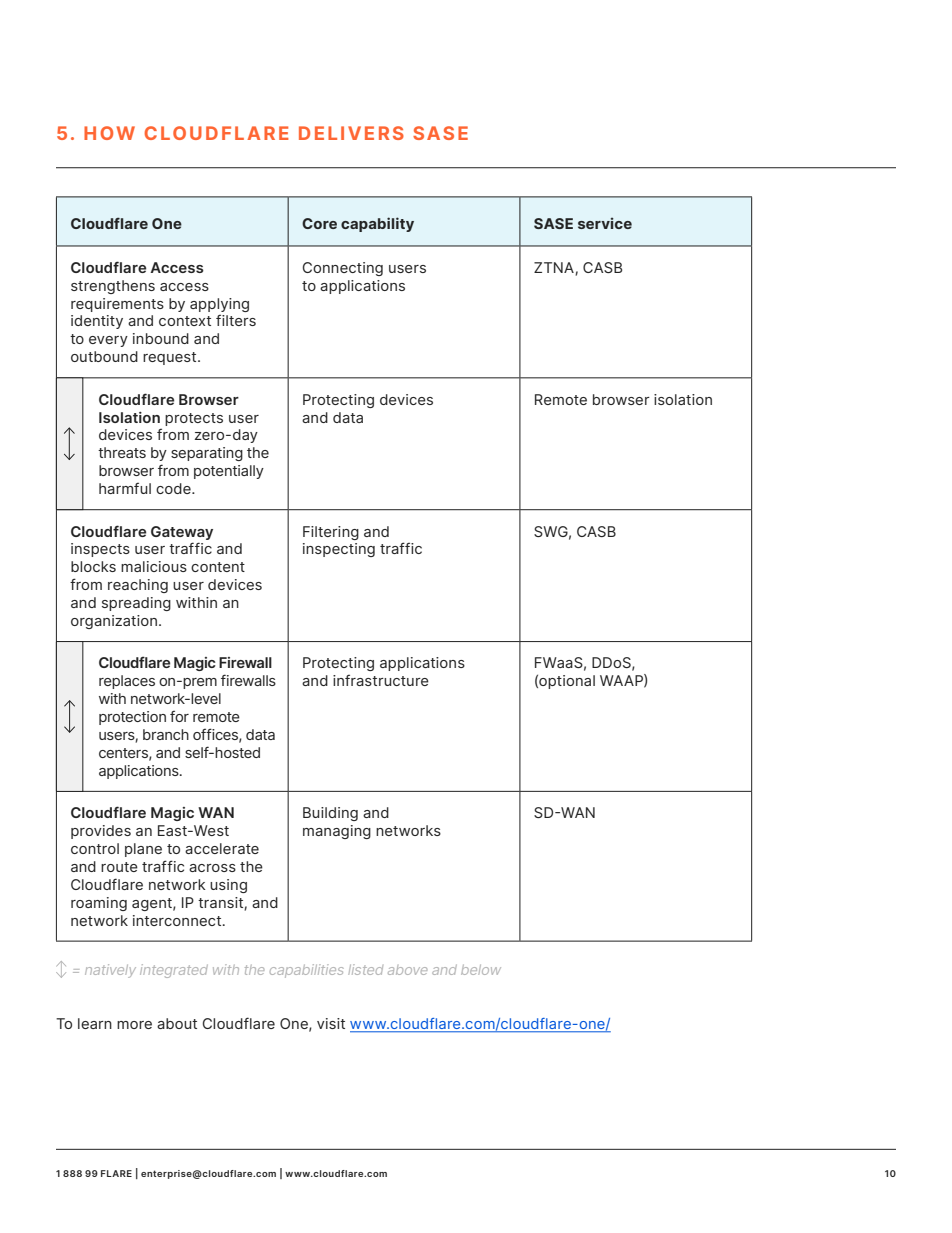 Image resolution: width=952 pixels, height=1233 pixels. Describe the element at coordinates (122, 452) in the screenshot. I see `threats` at that location.
